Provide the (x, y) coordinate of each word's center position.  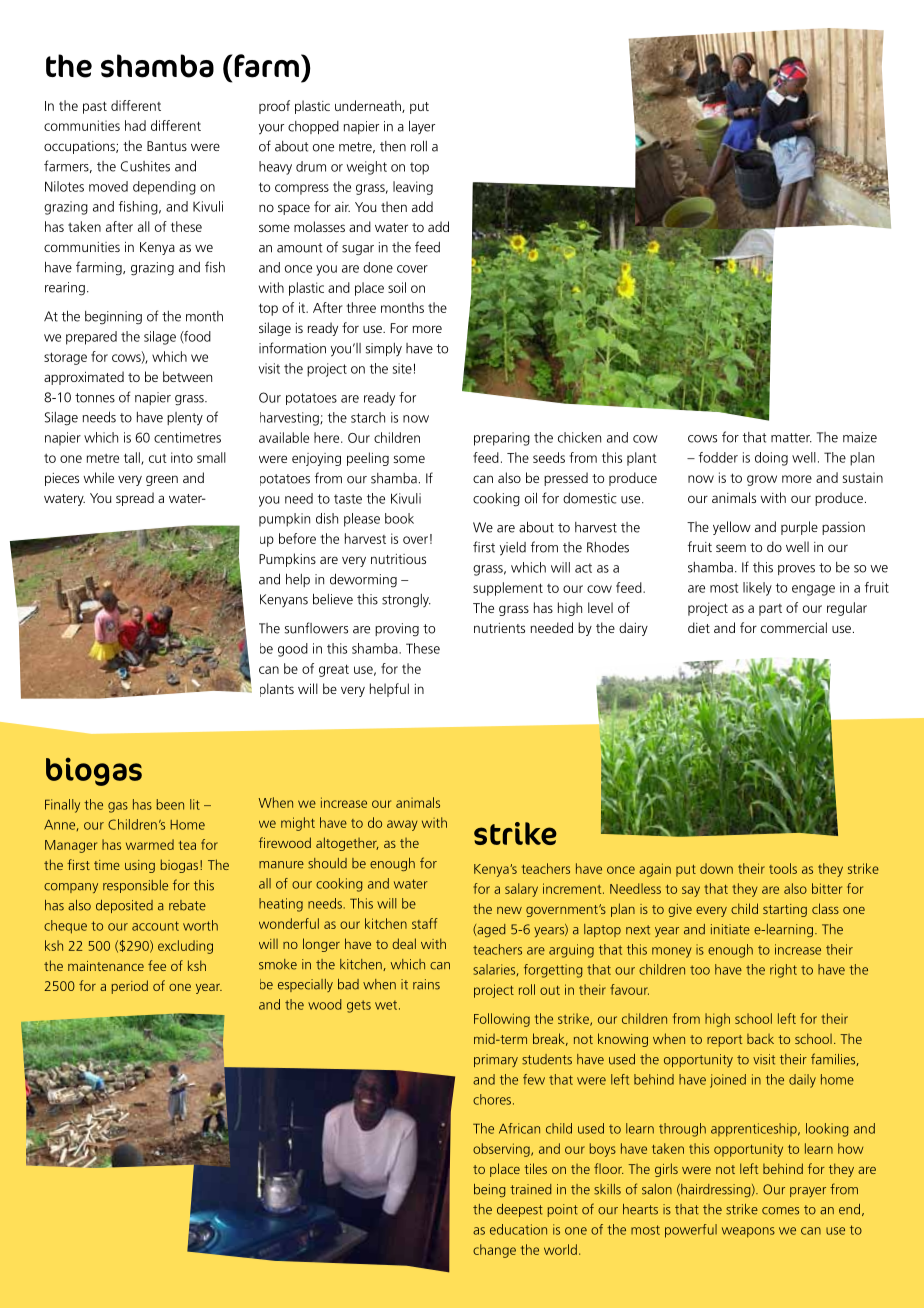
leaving (413, 188)
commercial (794, 627)
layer (422, 127)
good (293, 650)
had (135, 125)
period (130, 987)
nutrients (499, 628)
